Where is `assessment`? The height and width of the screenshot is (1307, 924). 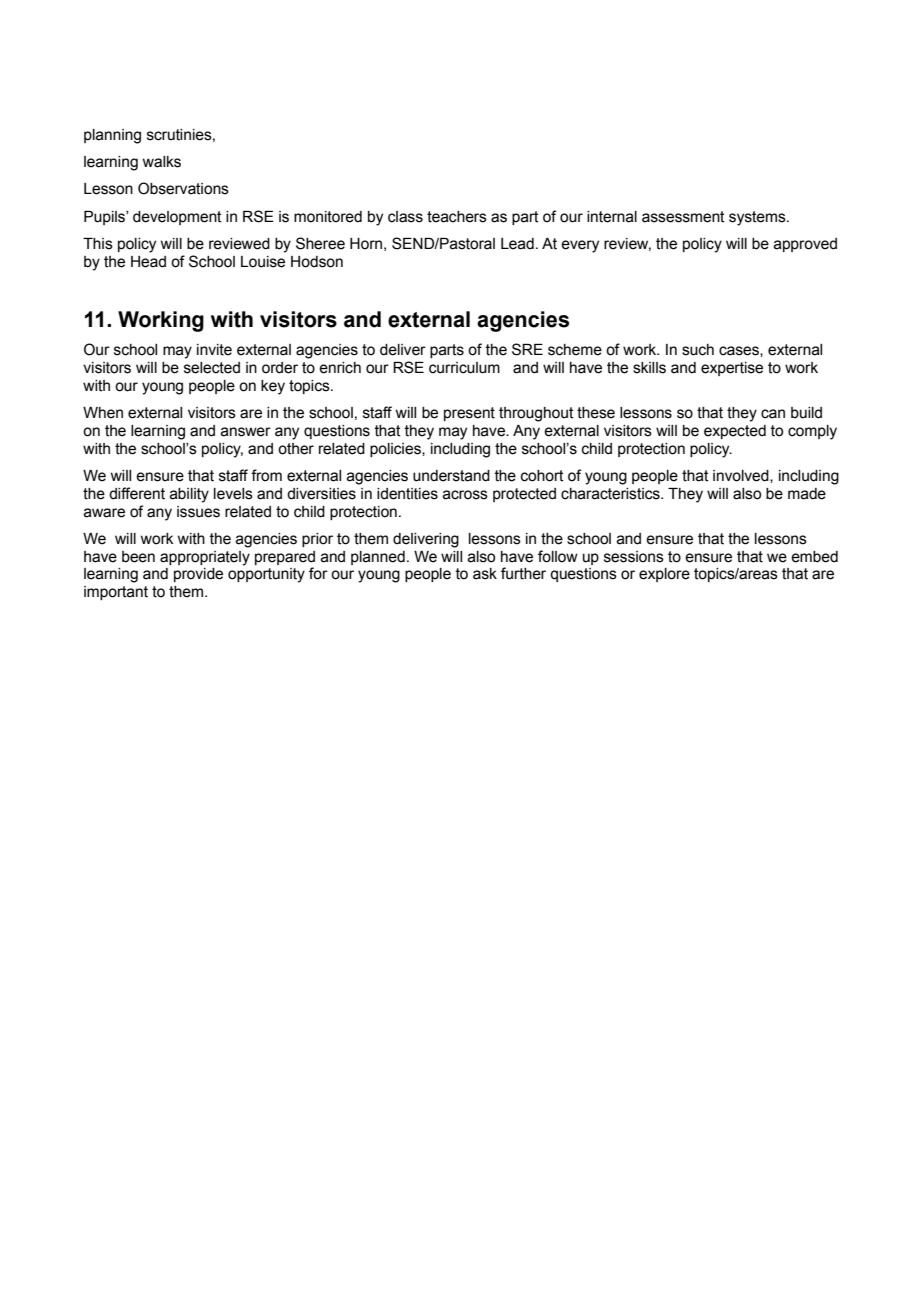 assessment is located at coordinates (683, 217).
